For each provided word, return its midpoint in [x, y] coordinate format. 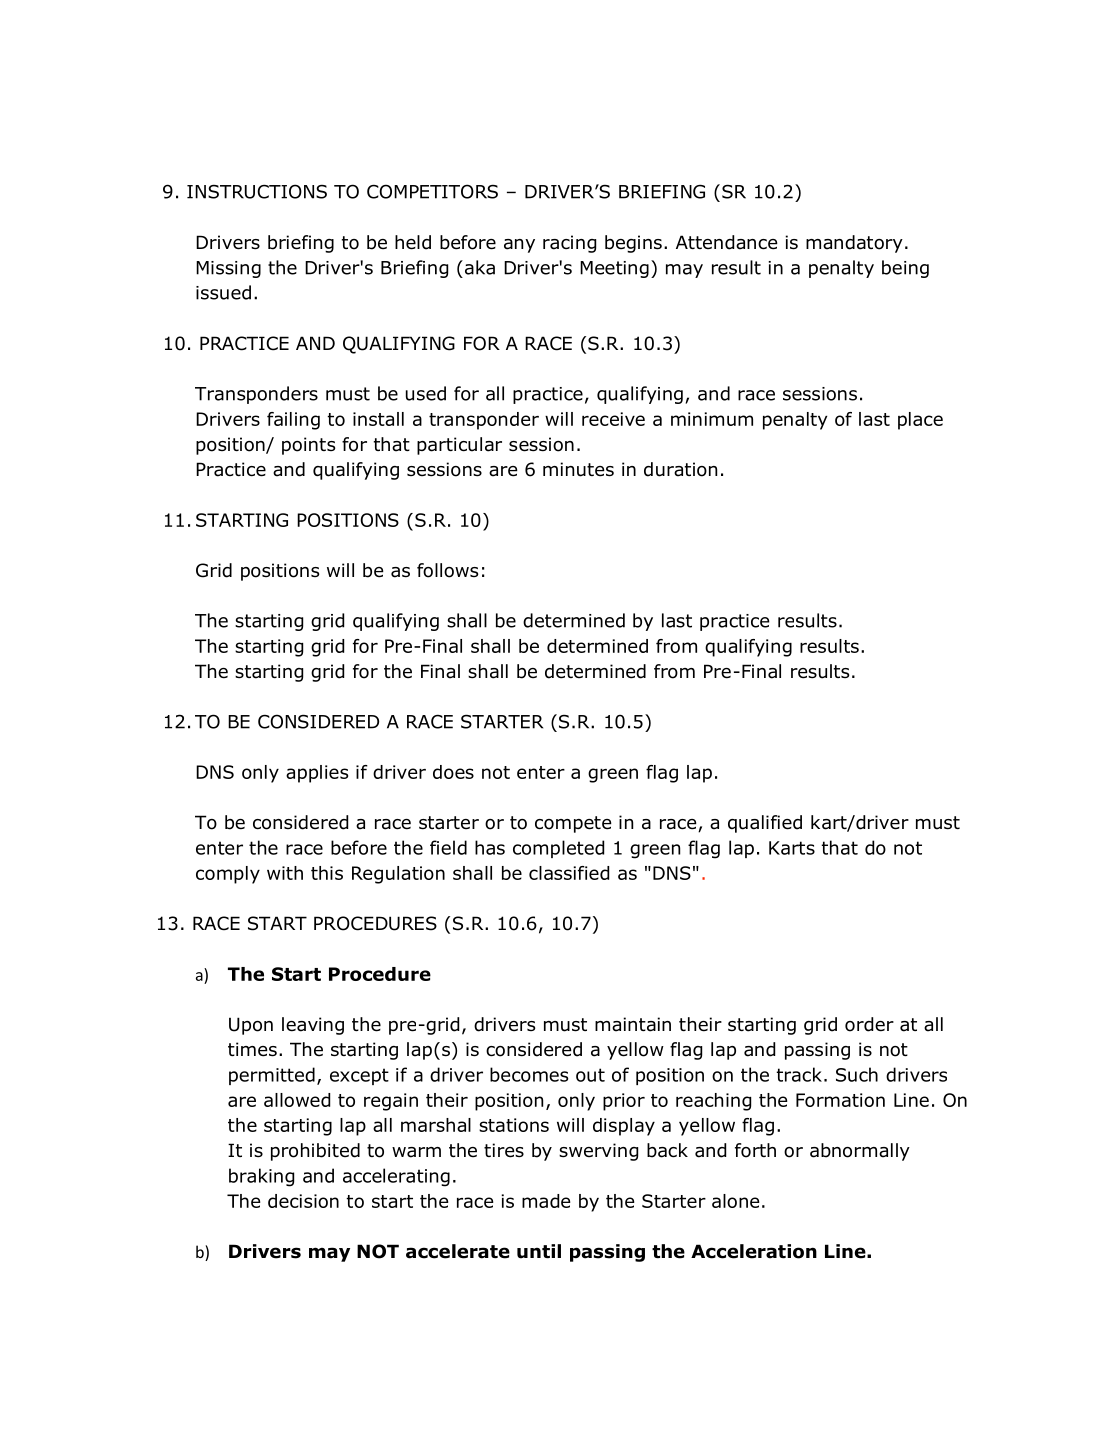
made [546, 1201]
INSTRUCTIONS [257, 191]
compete [573, 824]
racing [569, 244]
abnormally [860, 1152]
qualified [765, 824]
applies [317, 774]
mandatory [854, 244]
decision [303, 1201]
